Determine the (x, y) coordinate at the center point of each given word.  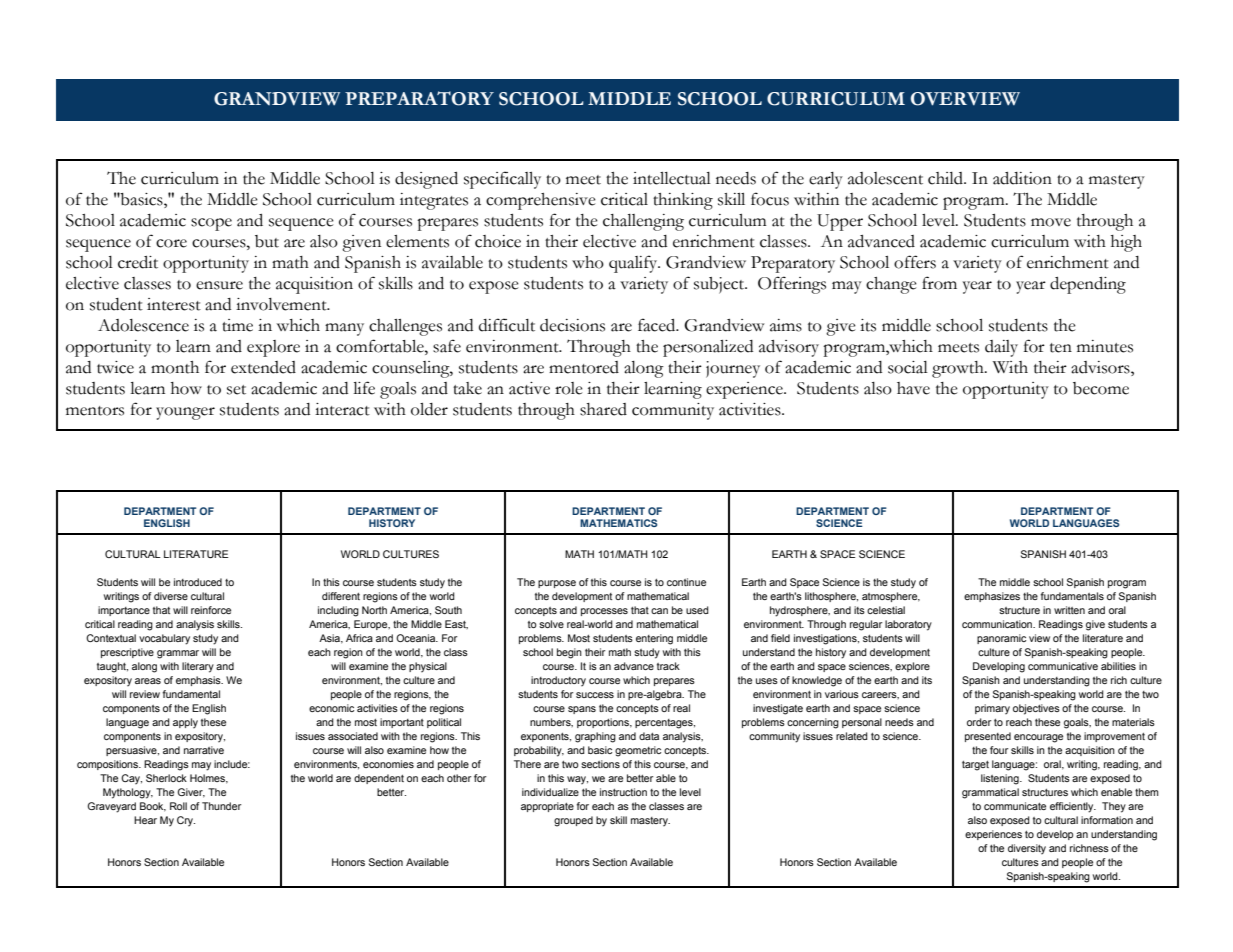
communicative (1063, 666)
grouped (573, 821)
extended (263, 367)
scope (211, 224)
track (668, 666)
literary (198, 667)
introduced (198, 582)
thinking (683, 201)
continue (686, 582)
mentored (584, 367)
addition (1022, 178)
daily (1001, 348)
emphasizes (992, 597)
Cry (186, 821)
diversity (1027, 849)
